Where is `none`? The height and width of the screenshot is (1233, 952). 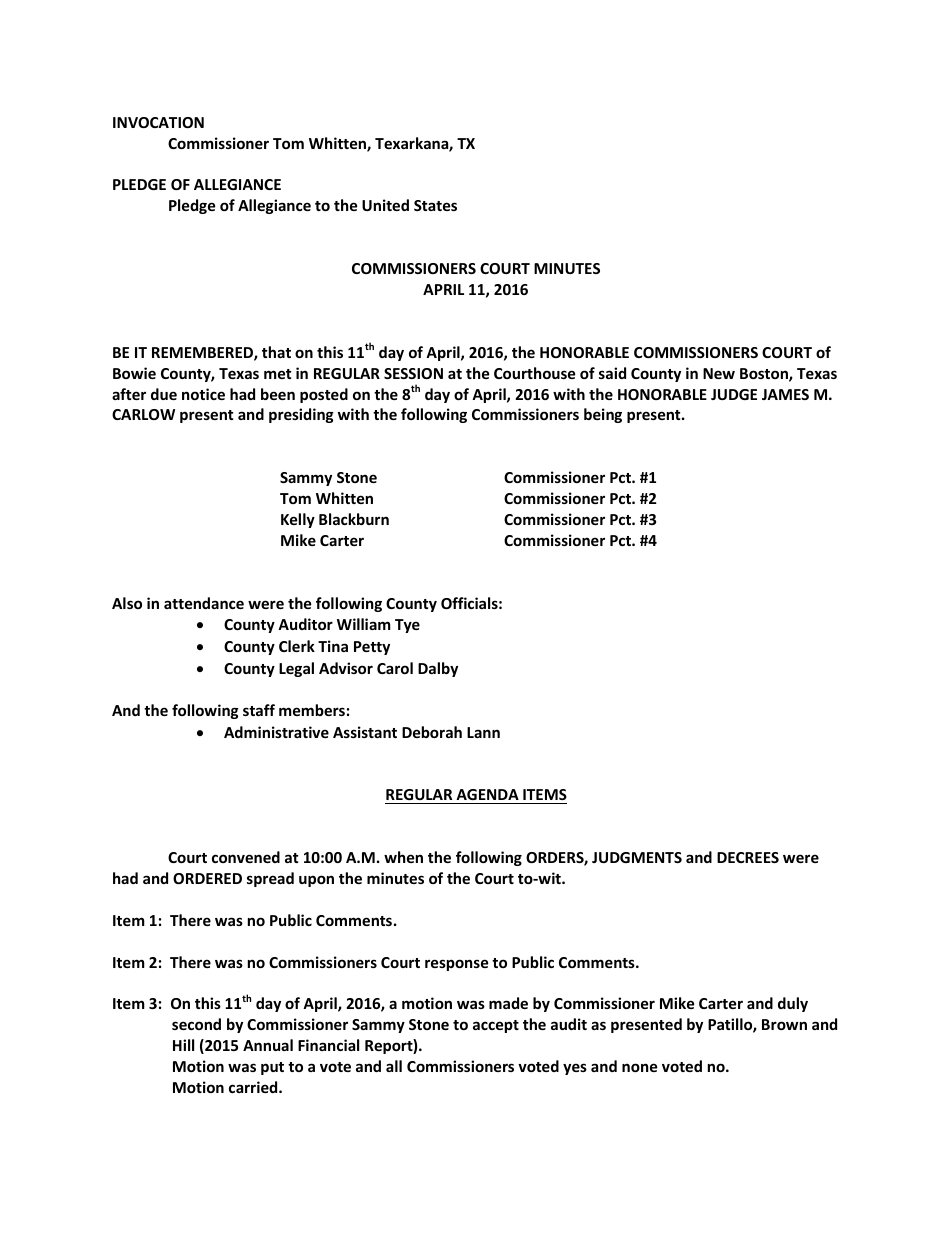
none is located at coordinates (640, 1067).
